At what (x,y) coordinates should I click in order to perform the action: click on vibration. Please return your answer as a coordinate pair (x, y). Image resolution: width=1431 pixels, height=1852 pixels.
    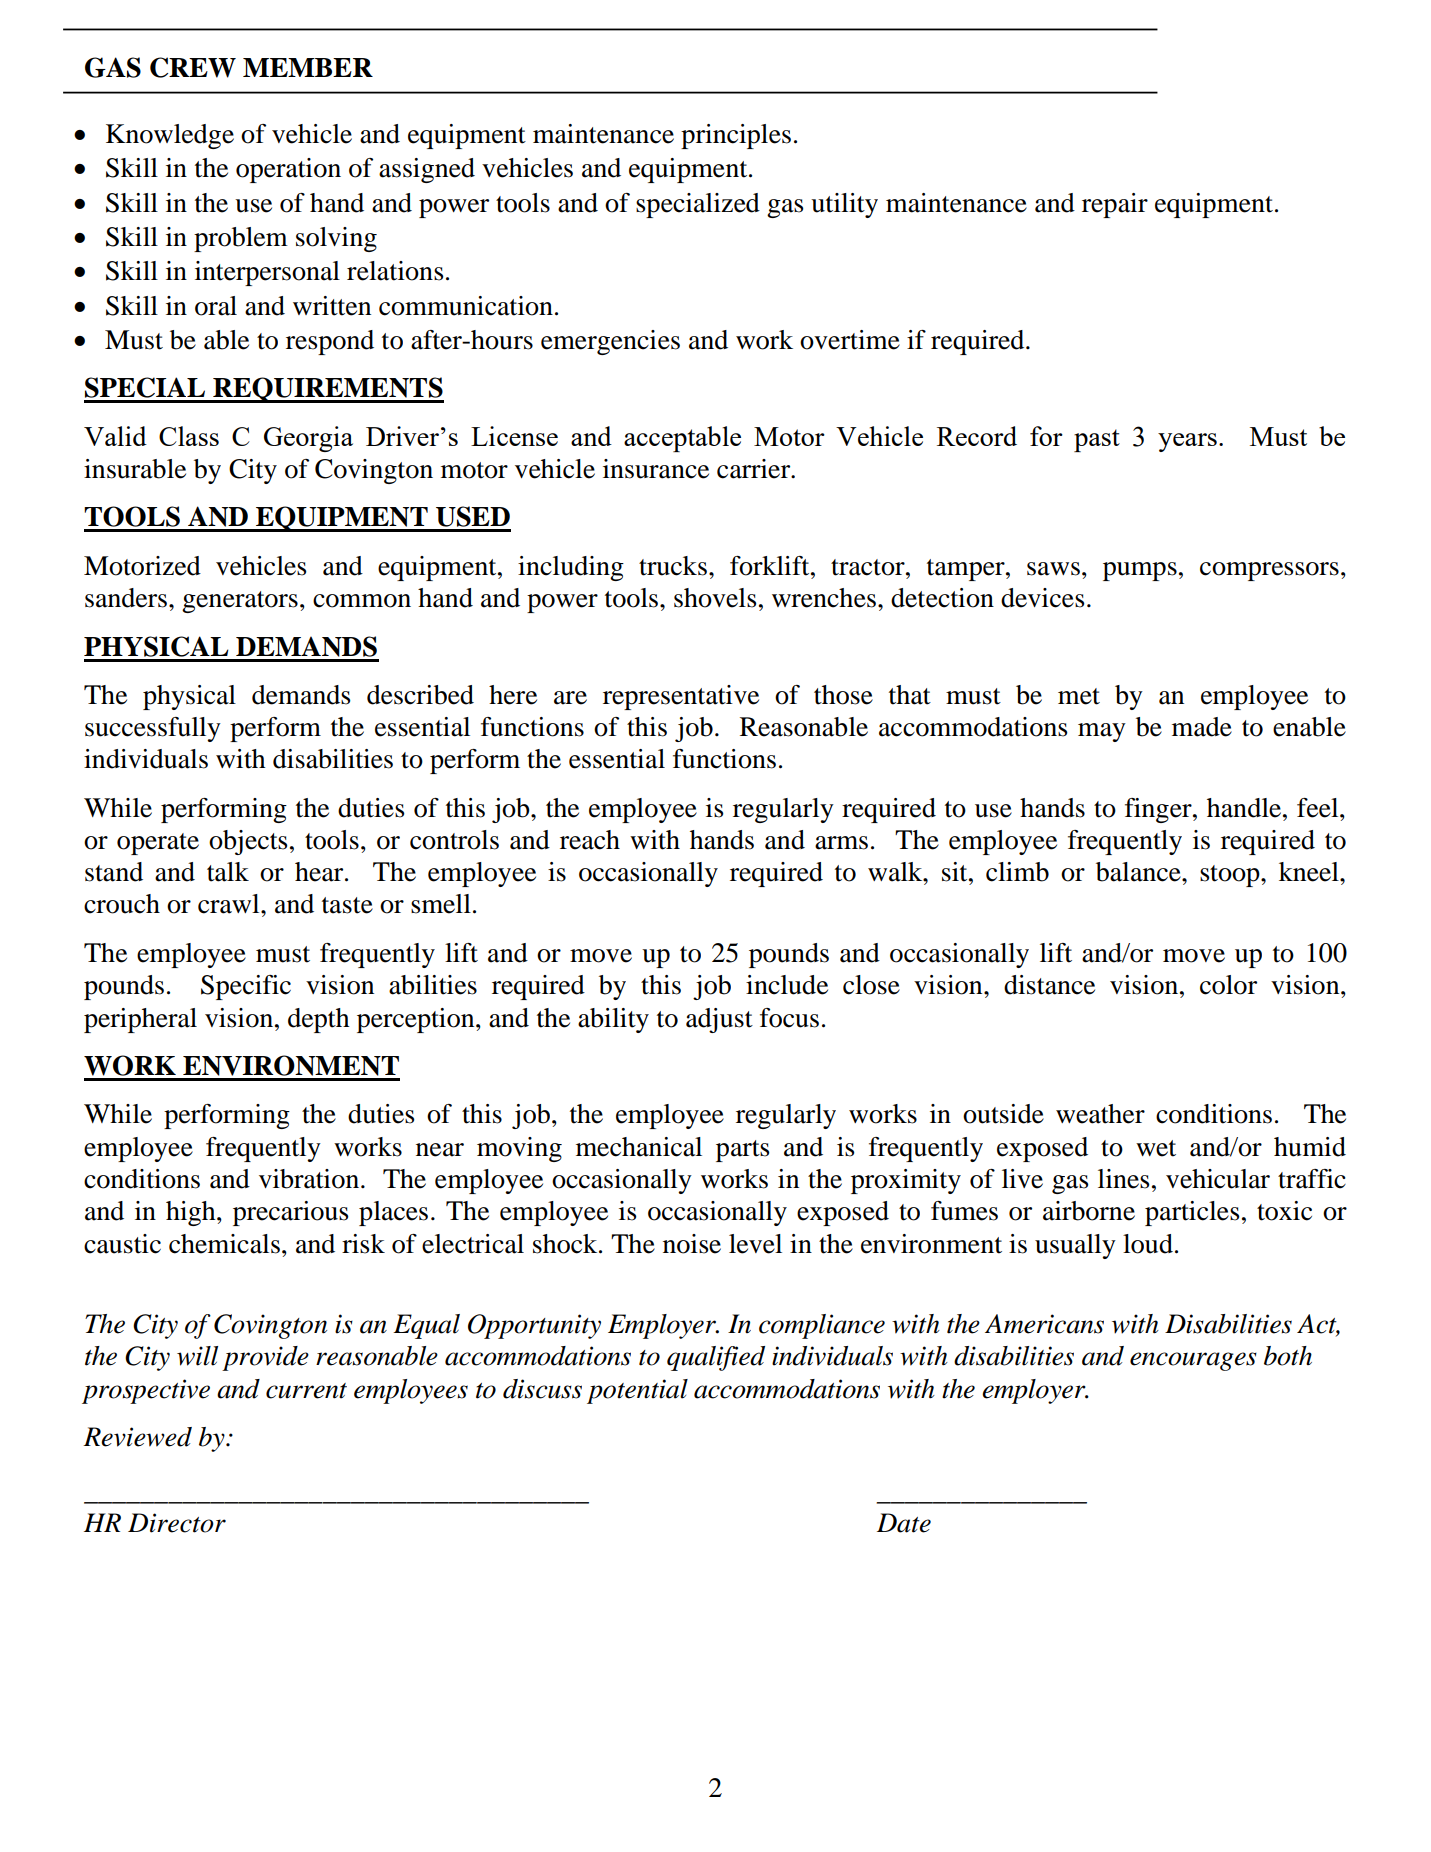
    Looking at the image, I should click on (310, 1179).
